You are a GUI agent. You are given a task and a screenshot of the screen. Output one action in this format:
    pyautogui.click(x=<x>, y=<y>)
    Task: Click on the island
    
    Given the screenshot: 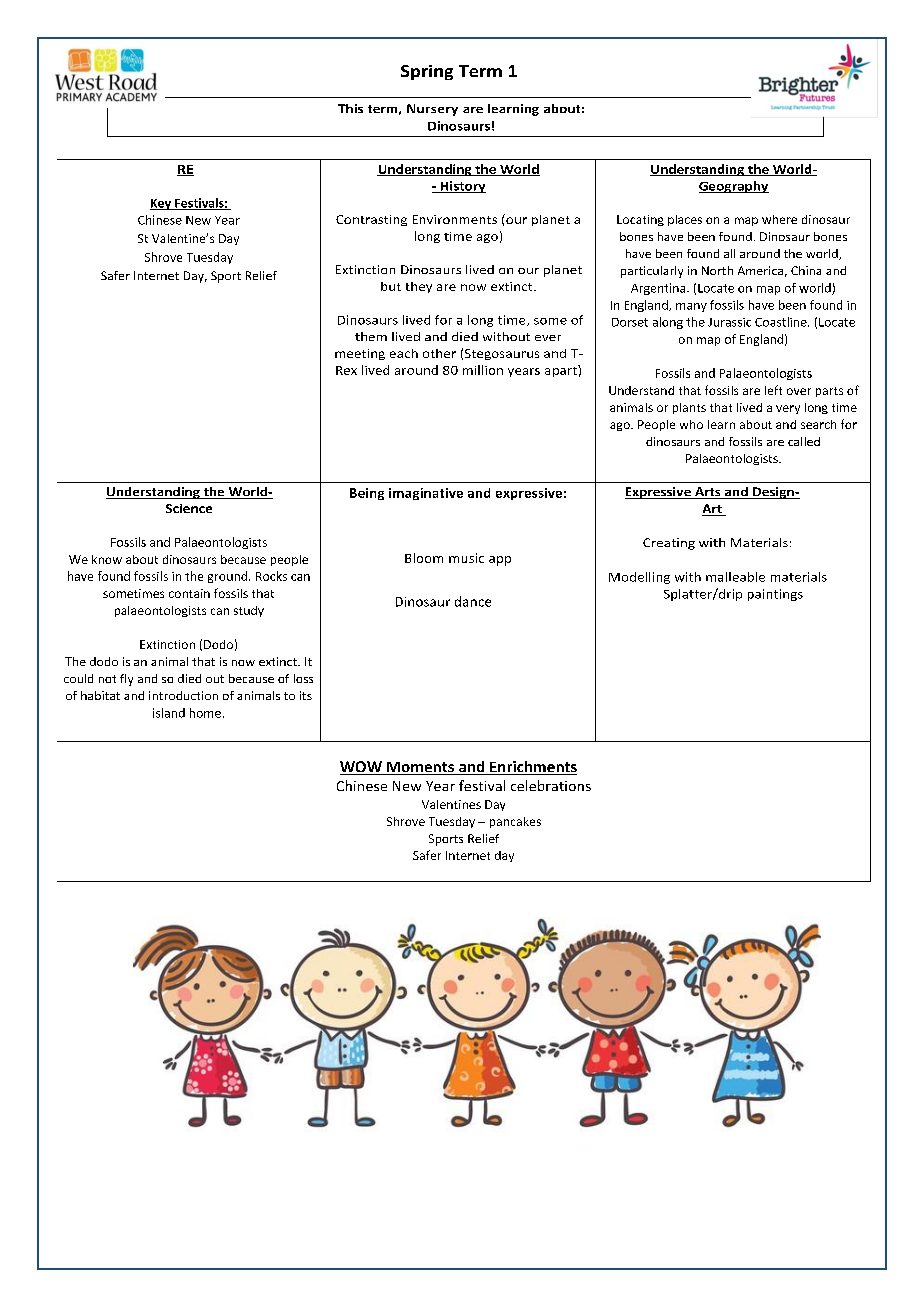 What is the action you would take?
    pyautogui.click(x=169, y=713)
